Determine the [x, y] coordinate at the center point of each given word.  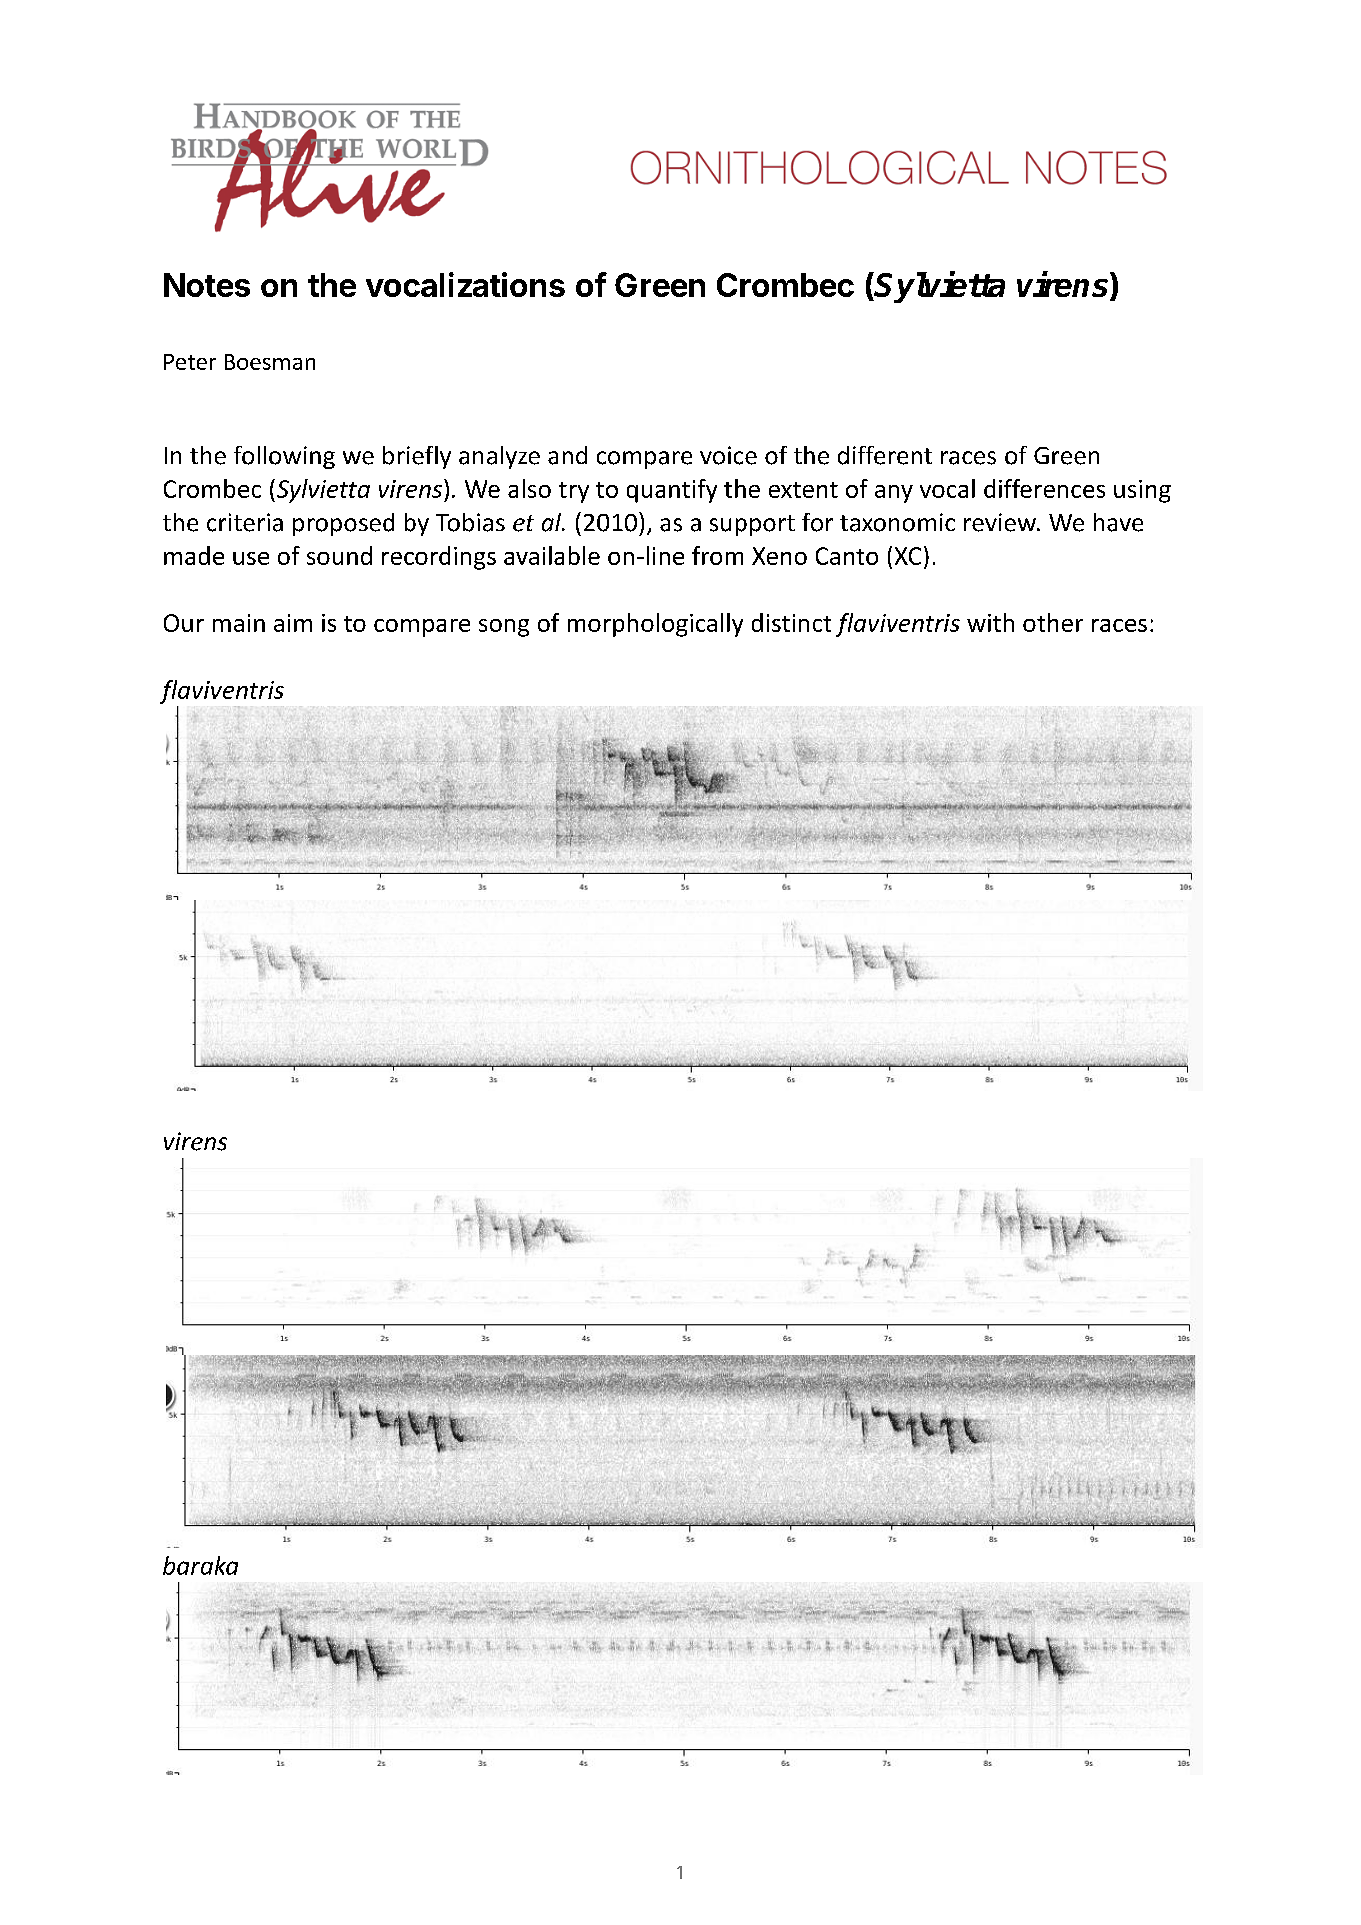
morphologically [655, 625]
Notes [207, 285]
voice [728, 455]
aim [293, 623]
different [885, 455]
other [1053, 622]
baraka [200, 1565]
